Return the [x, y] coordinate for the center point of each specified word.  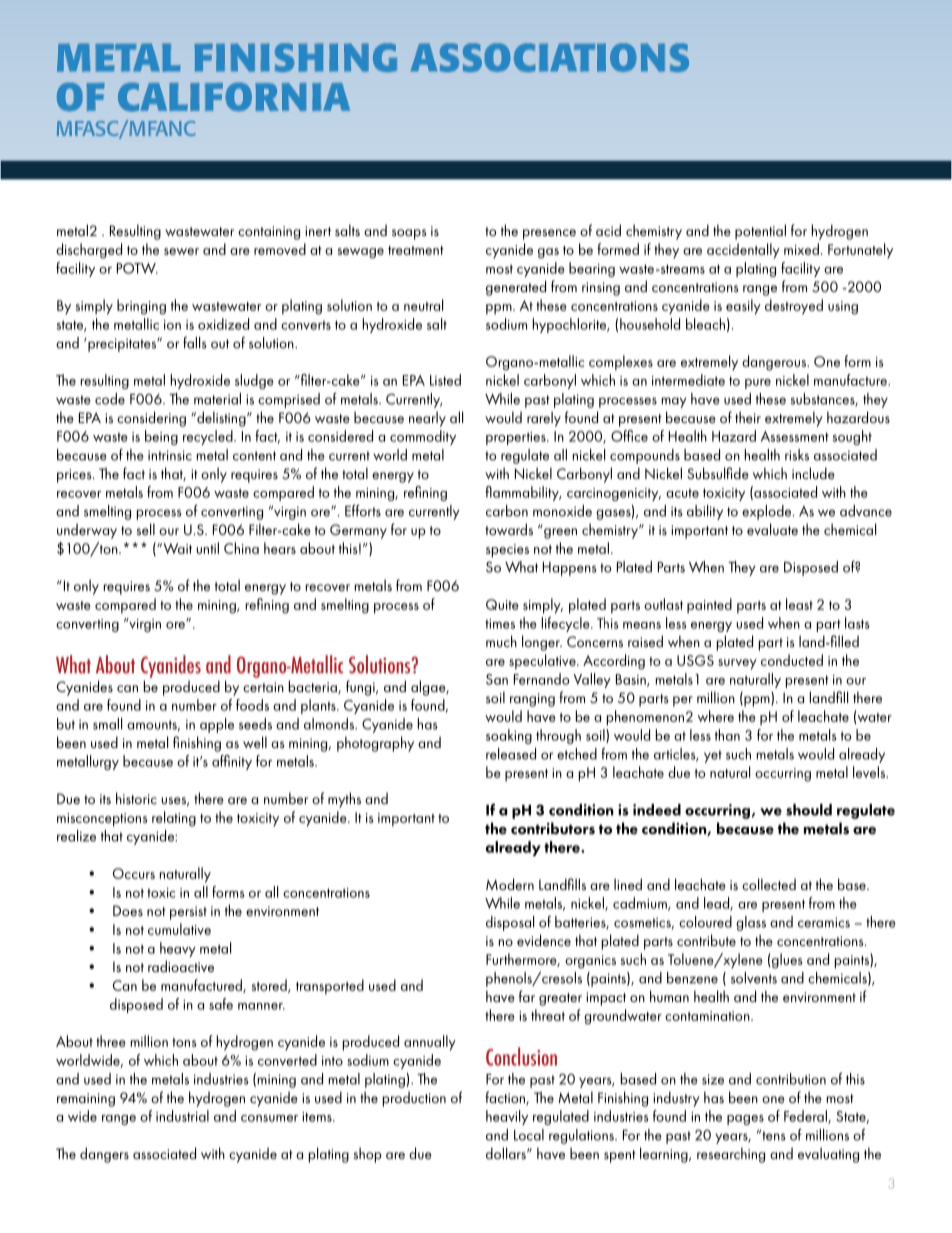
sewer [181, 251]
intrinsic [170, 455]
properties [517, 438]
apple [217, 725]
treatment [416, 250]
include [813, 473]
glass [751, 923]
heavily [507, 1117]
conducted [792, 660]
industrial [182, 1116]
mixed [801, 249]
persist [188, 913]
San [497, 679]
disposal [510, 923]
